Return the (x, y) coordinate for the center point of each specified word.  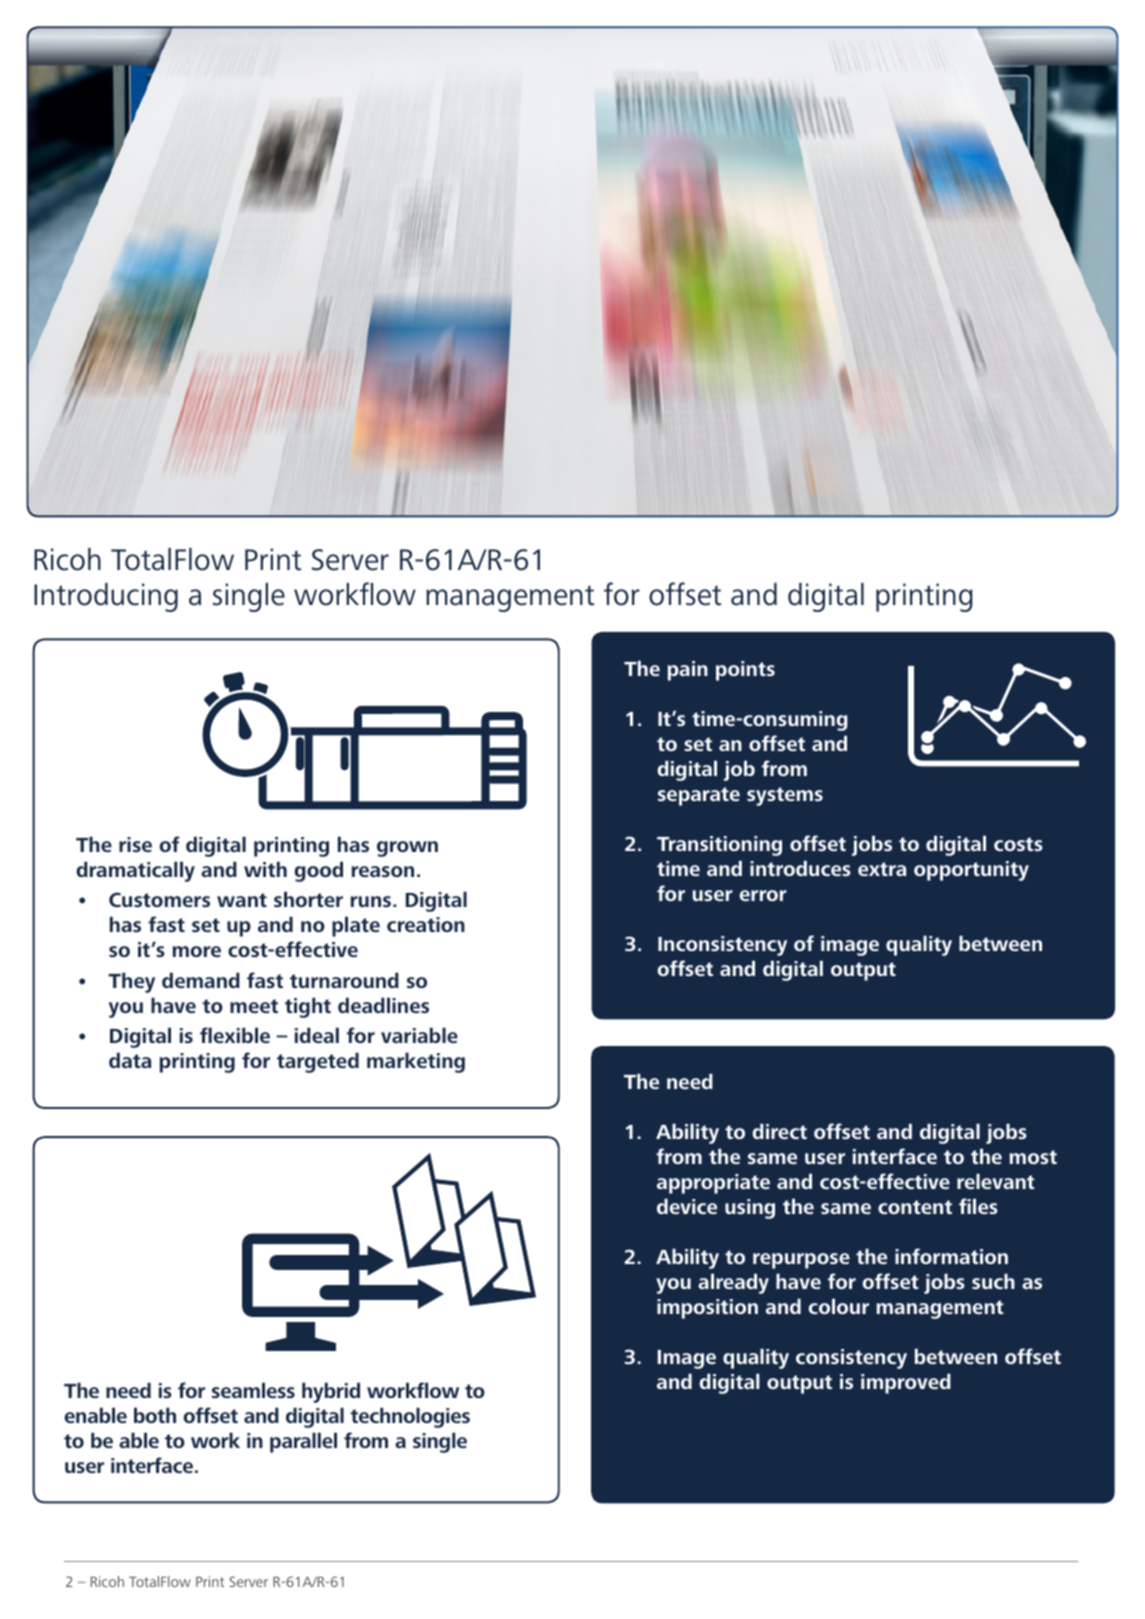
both (155, 1415)
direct (779, 1131)
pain (688, 671)
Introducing (106, 597)
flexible (235, 1035)
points (745, 671)
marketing (416, 1062)
